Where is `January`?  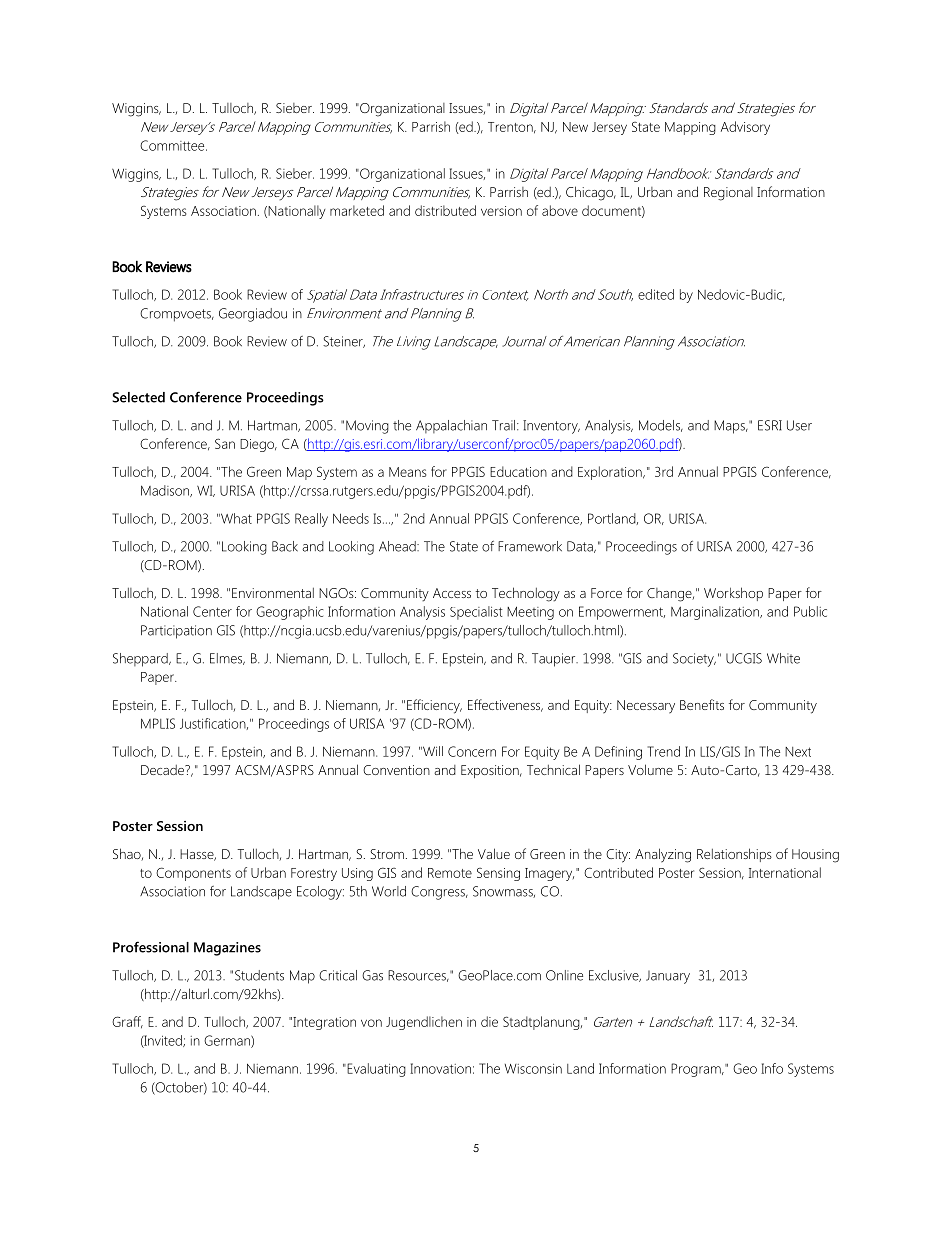 January is located at coordinates (668, 977).
